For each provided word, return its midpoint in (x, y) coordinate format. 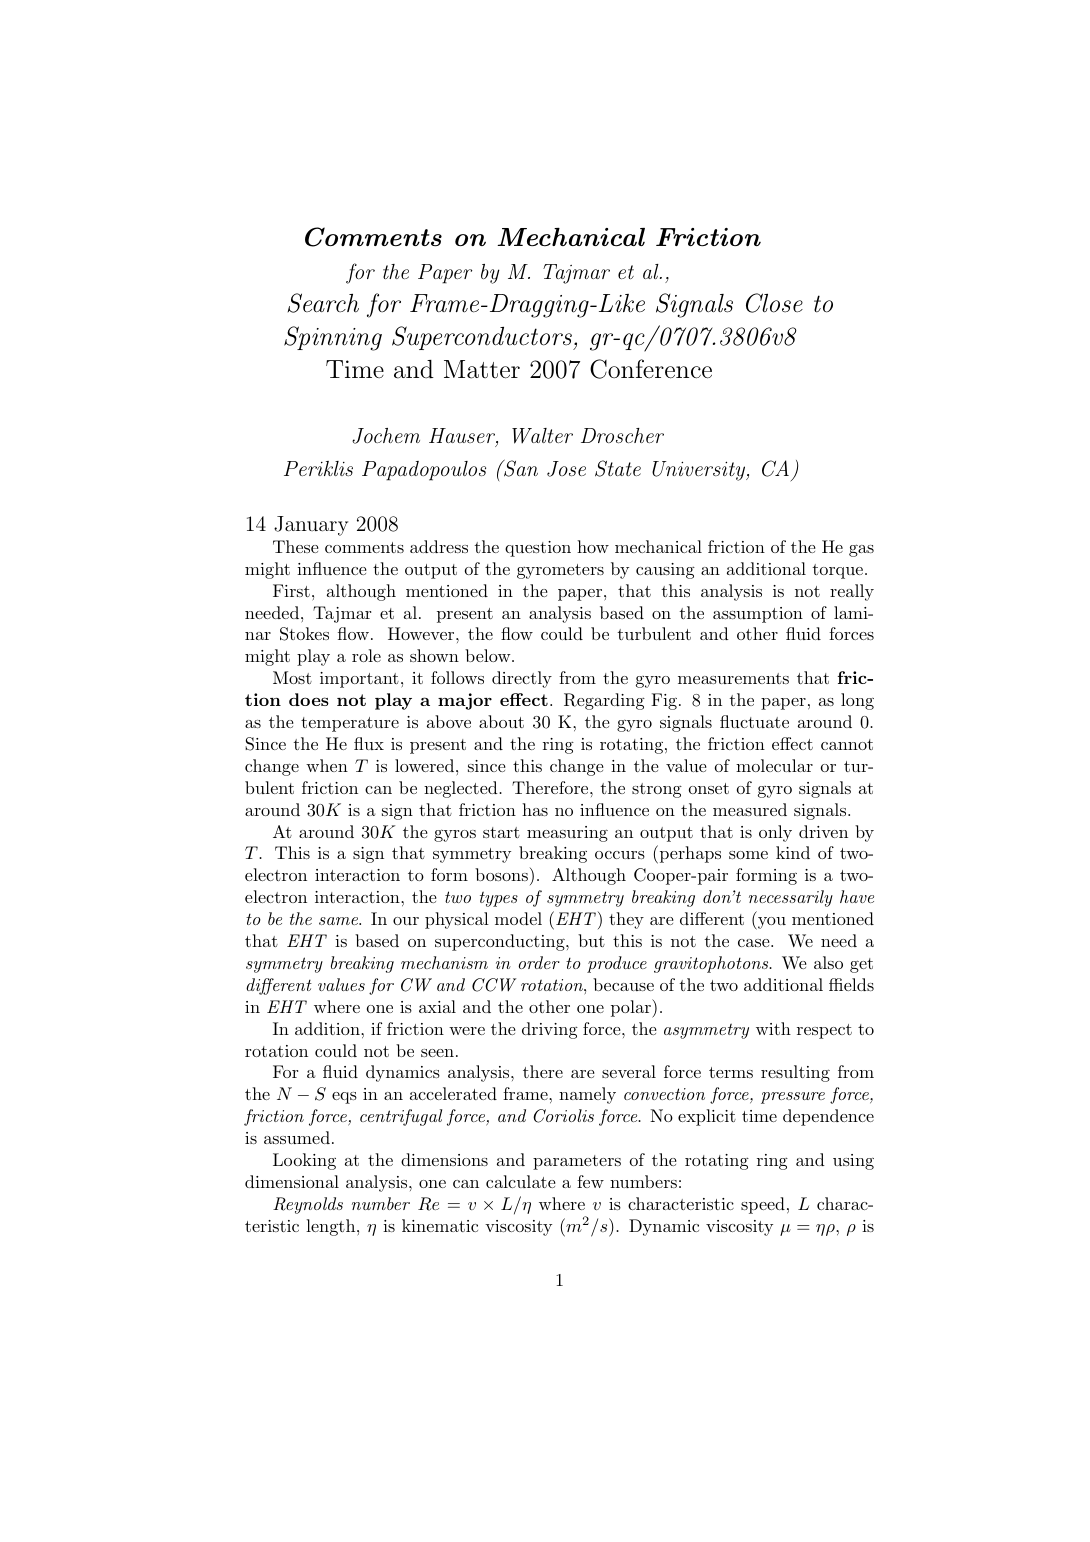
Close (774, 303)
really (852, 592)
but (591, 940)
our (406, 921)
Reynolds (308, 1205)
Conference (651, 369)
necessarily (791, 898)
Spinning (333, 338)
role (366, 655)
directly (522, 679)
